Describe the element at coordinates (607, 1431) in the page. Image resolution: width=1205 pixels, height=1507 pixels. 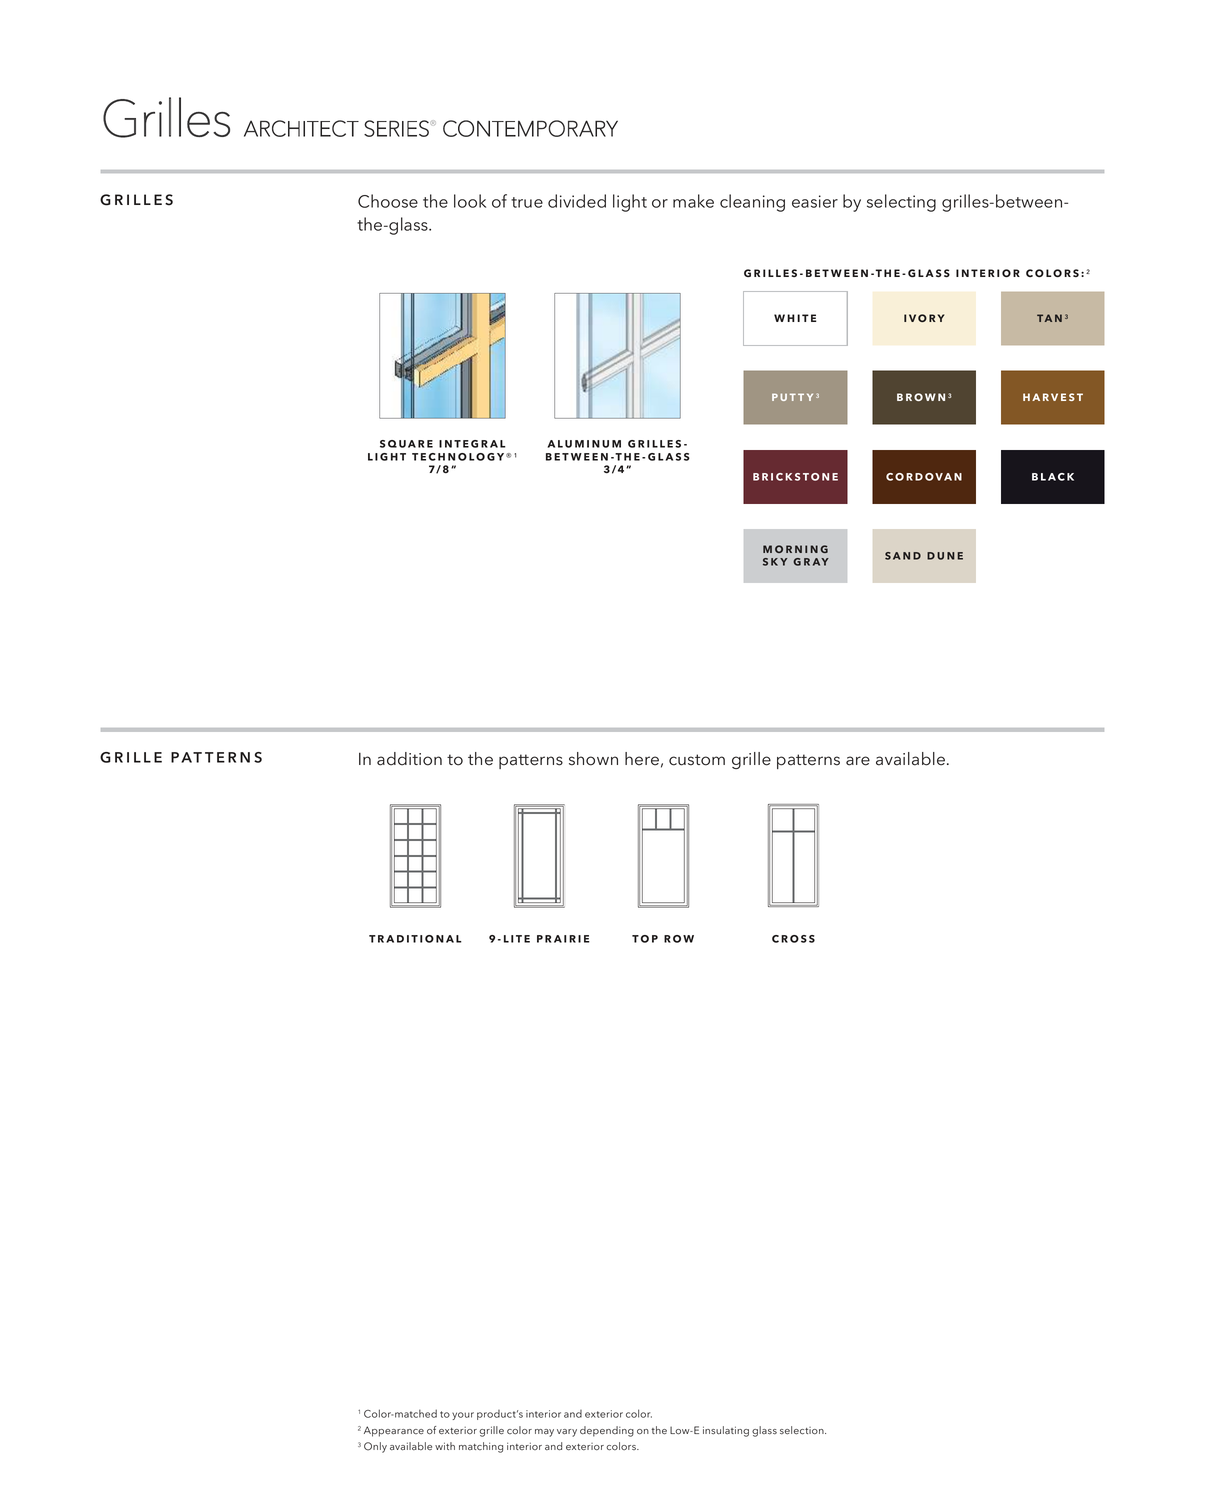
I see `depending` at that location.
